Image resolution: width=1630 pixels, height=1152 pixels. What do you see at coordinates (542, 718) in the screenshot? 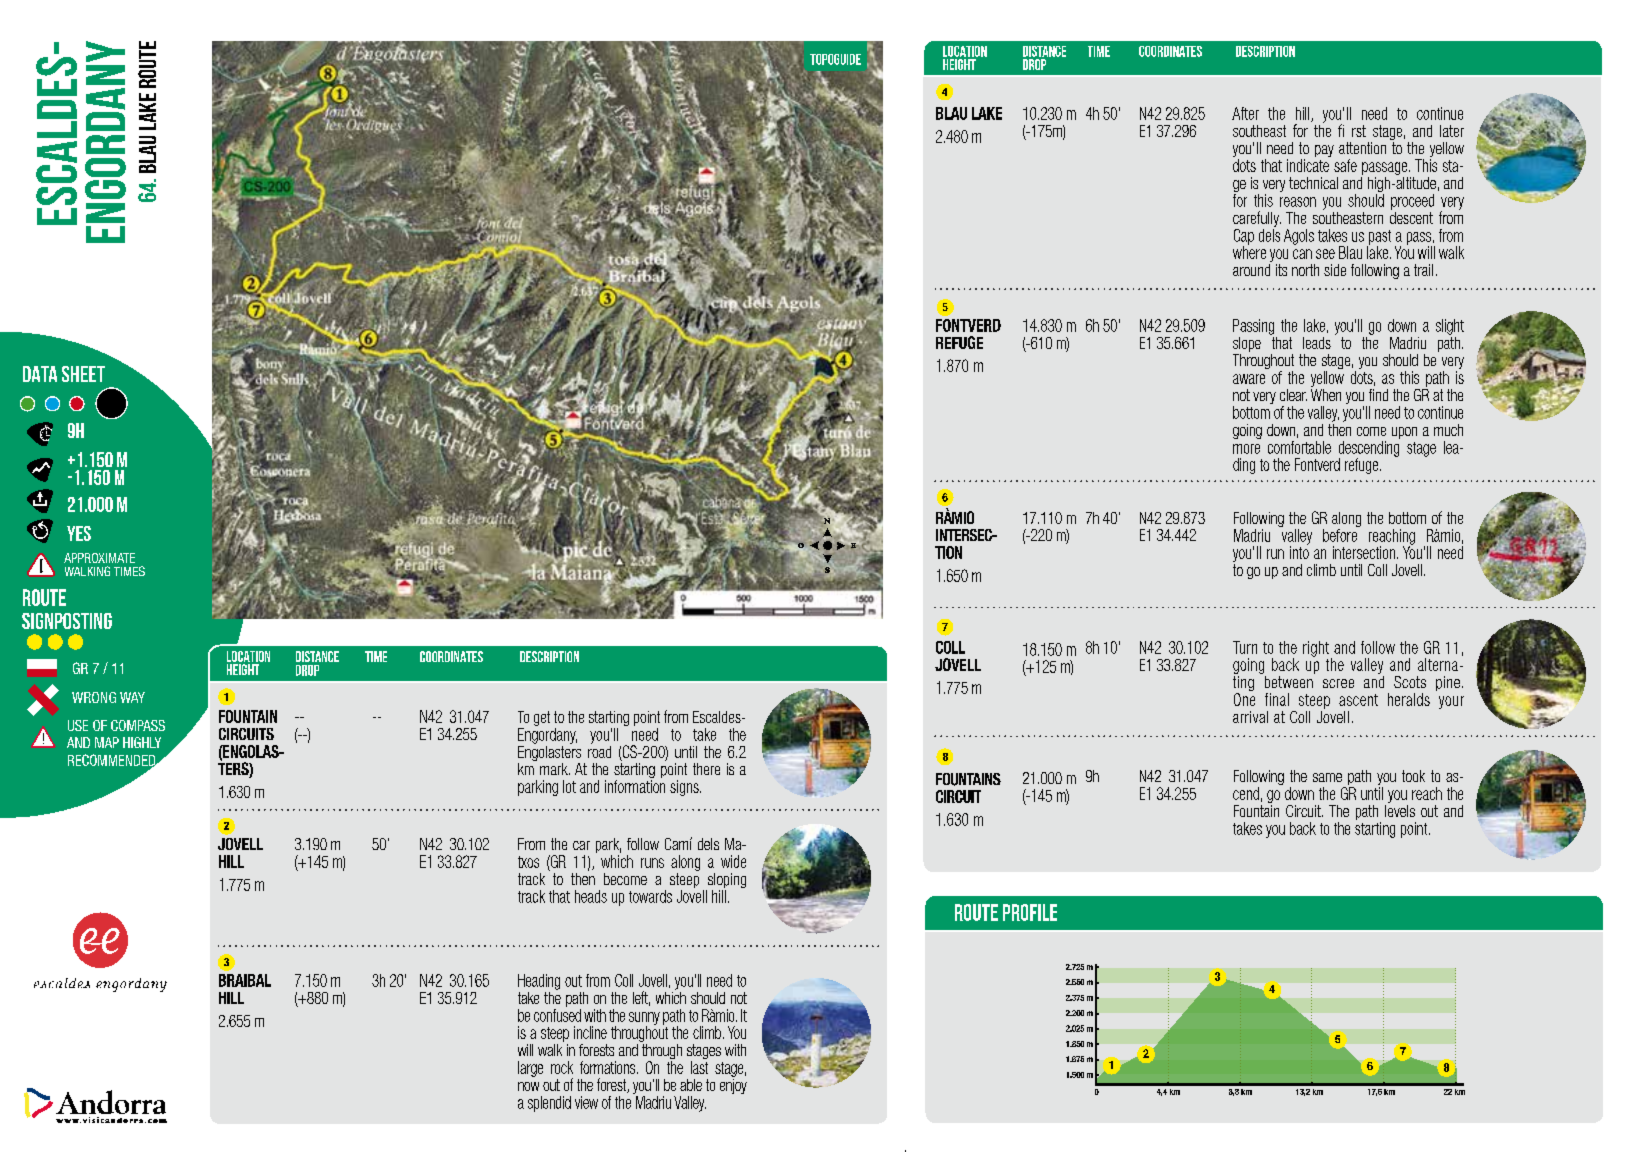
I see `get` at bounding box center [542, 718].
